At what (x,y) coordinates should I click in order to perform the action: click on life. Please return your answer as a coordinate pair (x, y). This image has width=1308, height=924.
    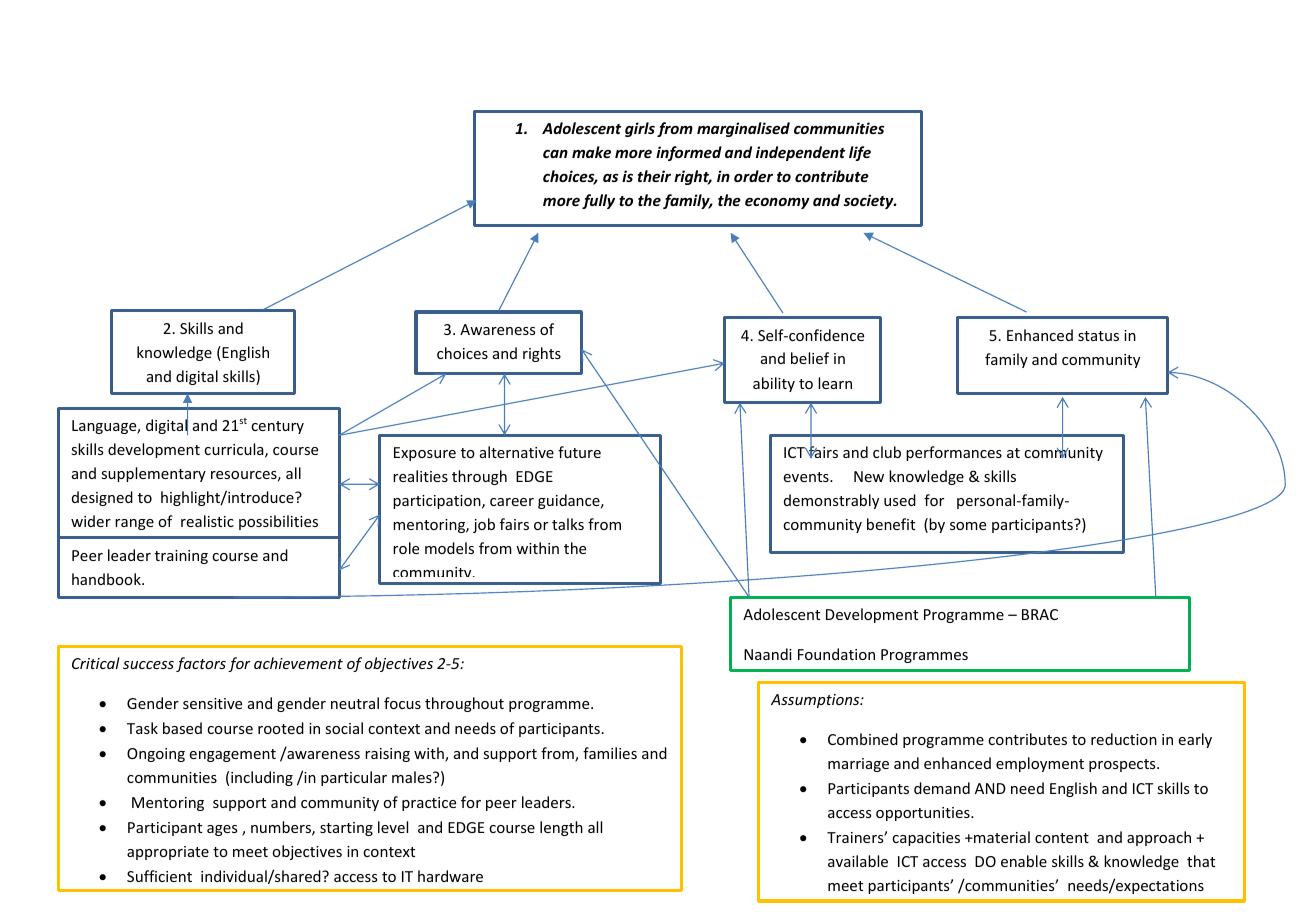
    Looking at the image, I should click on (860, 153).
